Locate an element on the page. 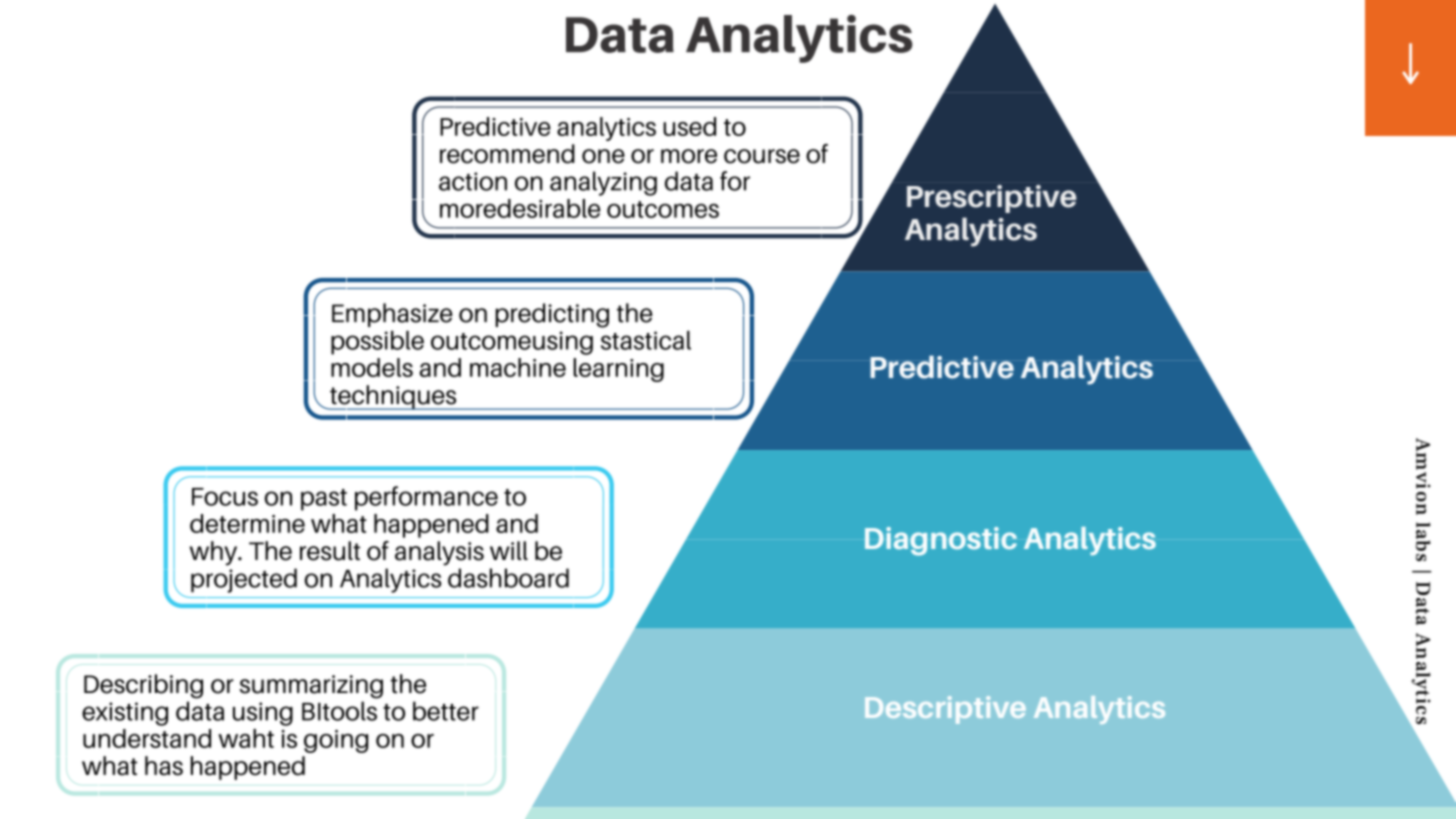 The image size is (1456, 819). determine is located at coordinates (247, 523).
